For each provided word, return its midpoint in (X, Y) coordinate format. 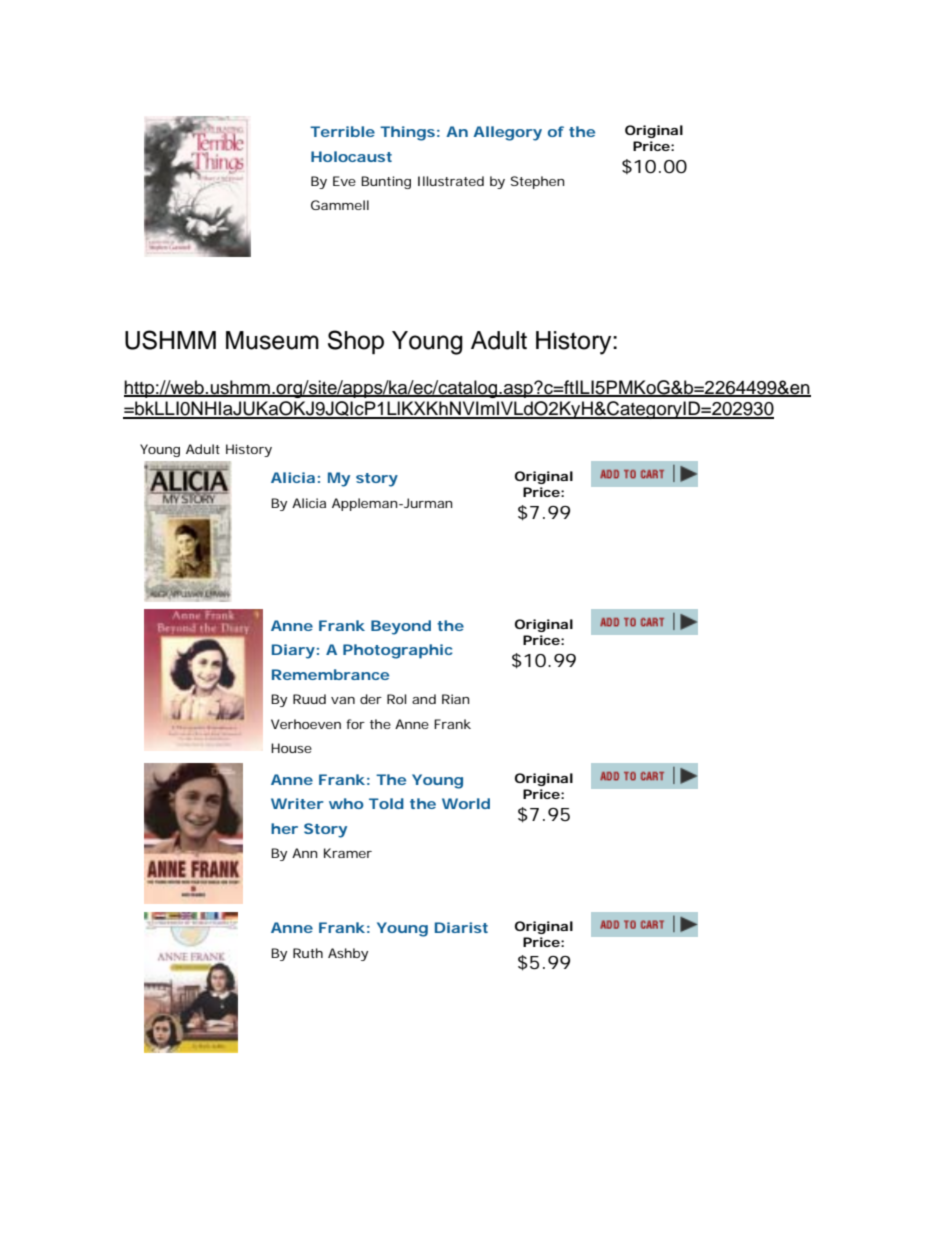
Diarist (461, 927)
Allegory (507, 133)
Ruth (308, 953)
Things (407, 133)
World (466, 803)
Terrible (342, 131)
